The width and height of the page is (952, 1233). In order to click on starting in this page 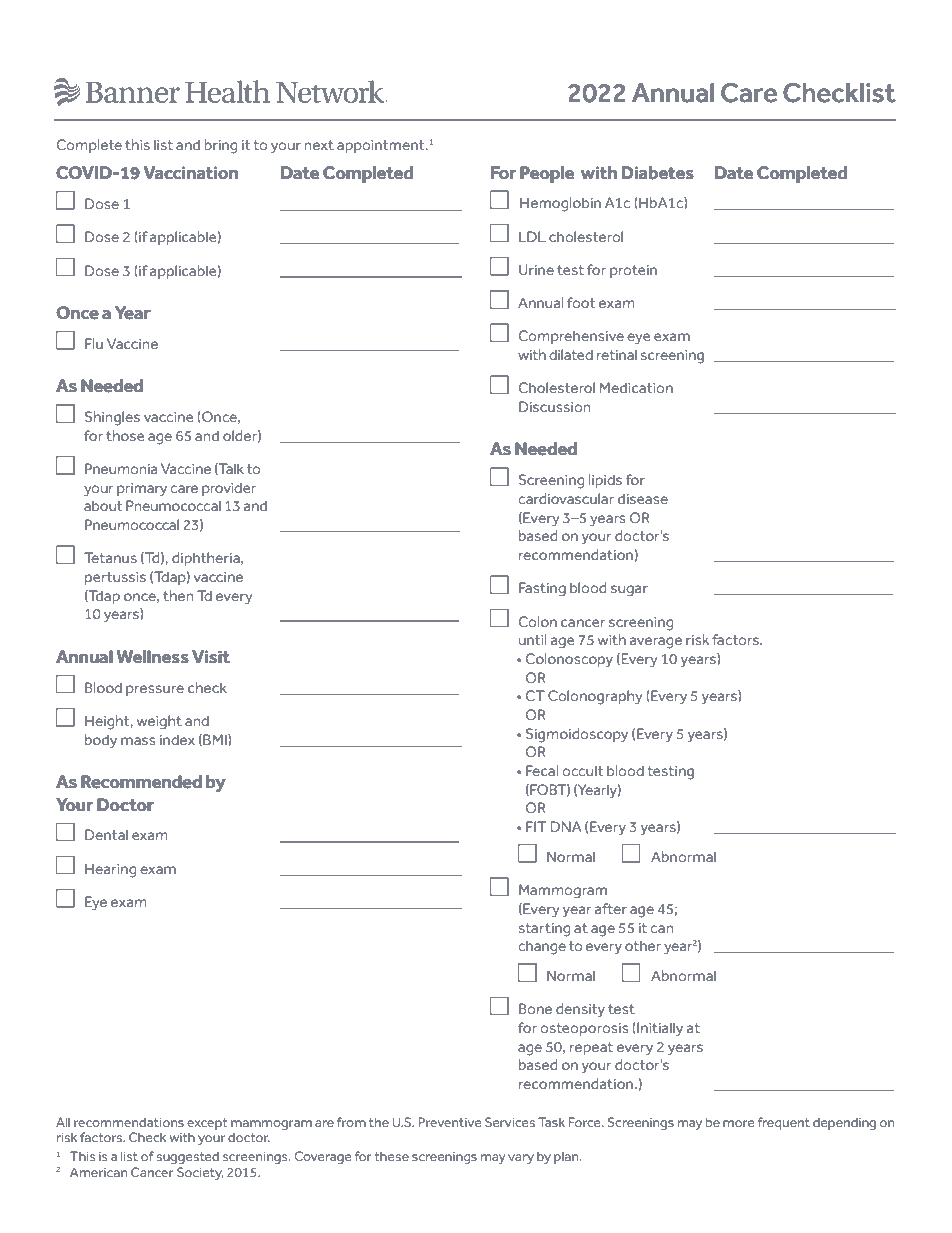, I will do `click(544, 930)`.
